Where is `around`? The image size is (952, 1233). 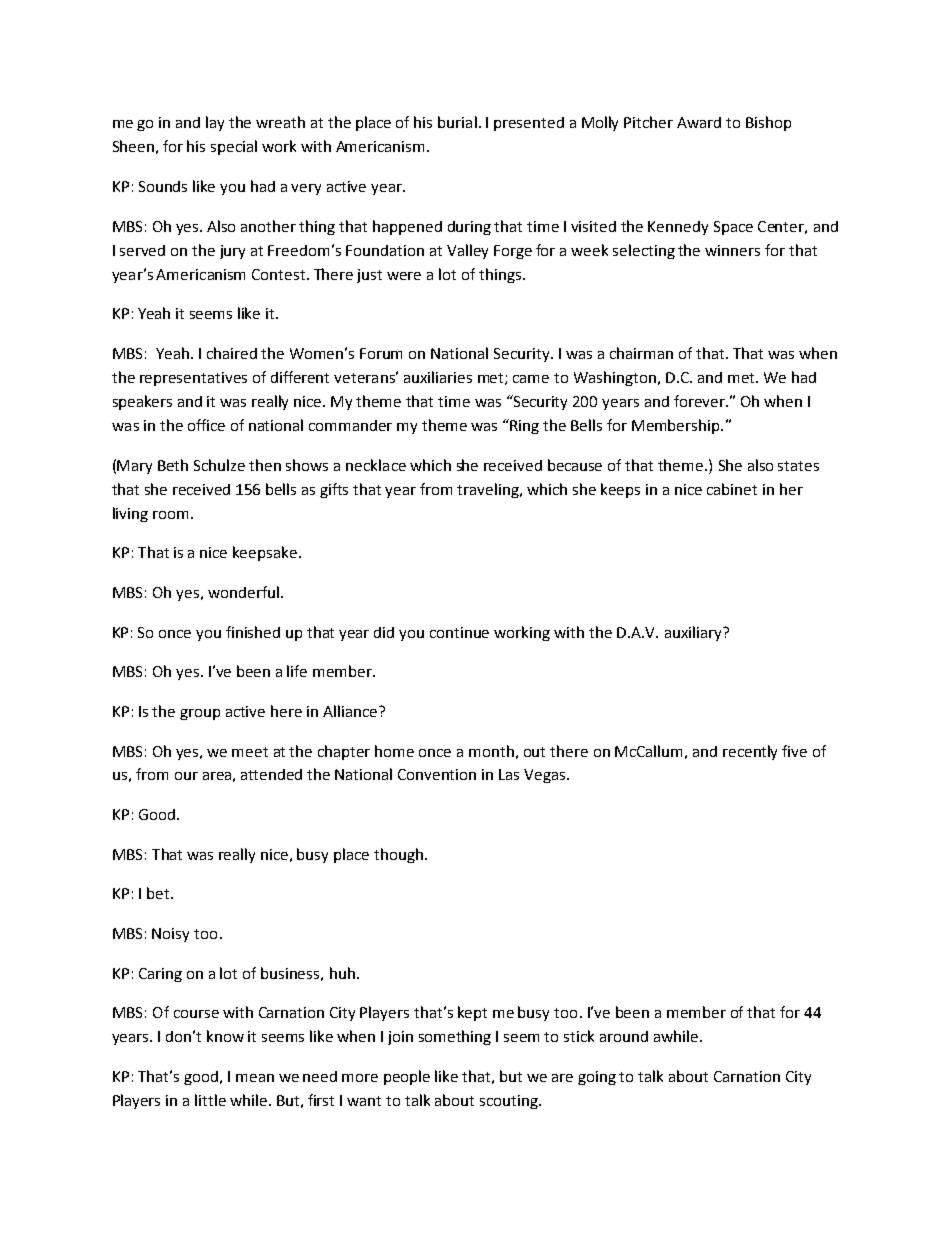 around is located at coordinates (624, 1036).
